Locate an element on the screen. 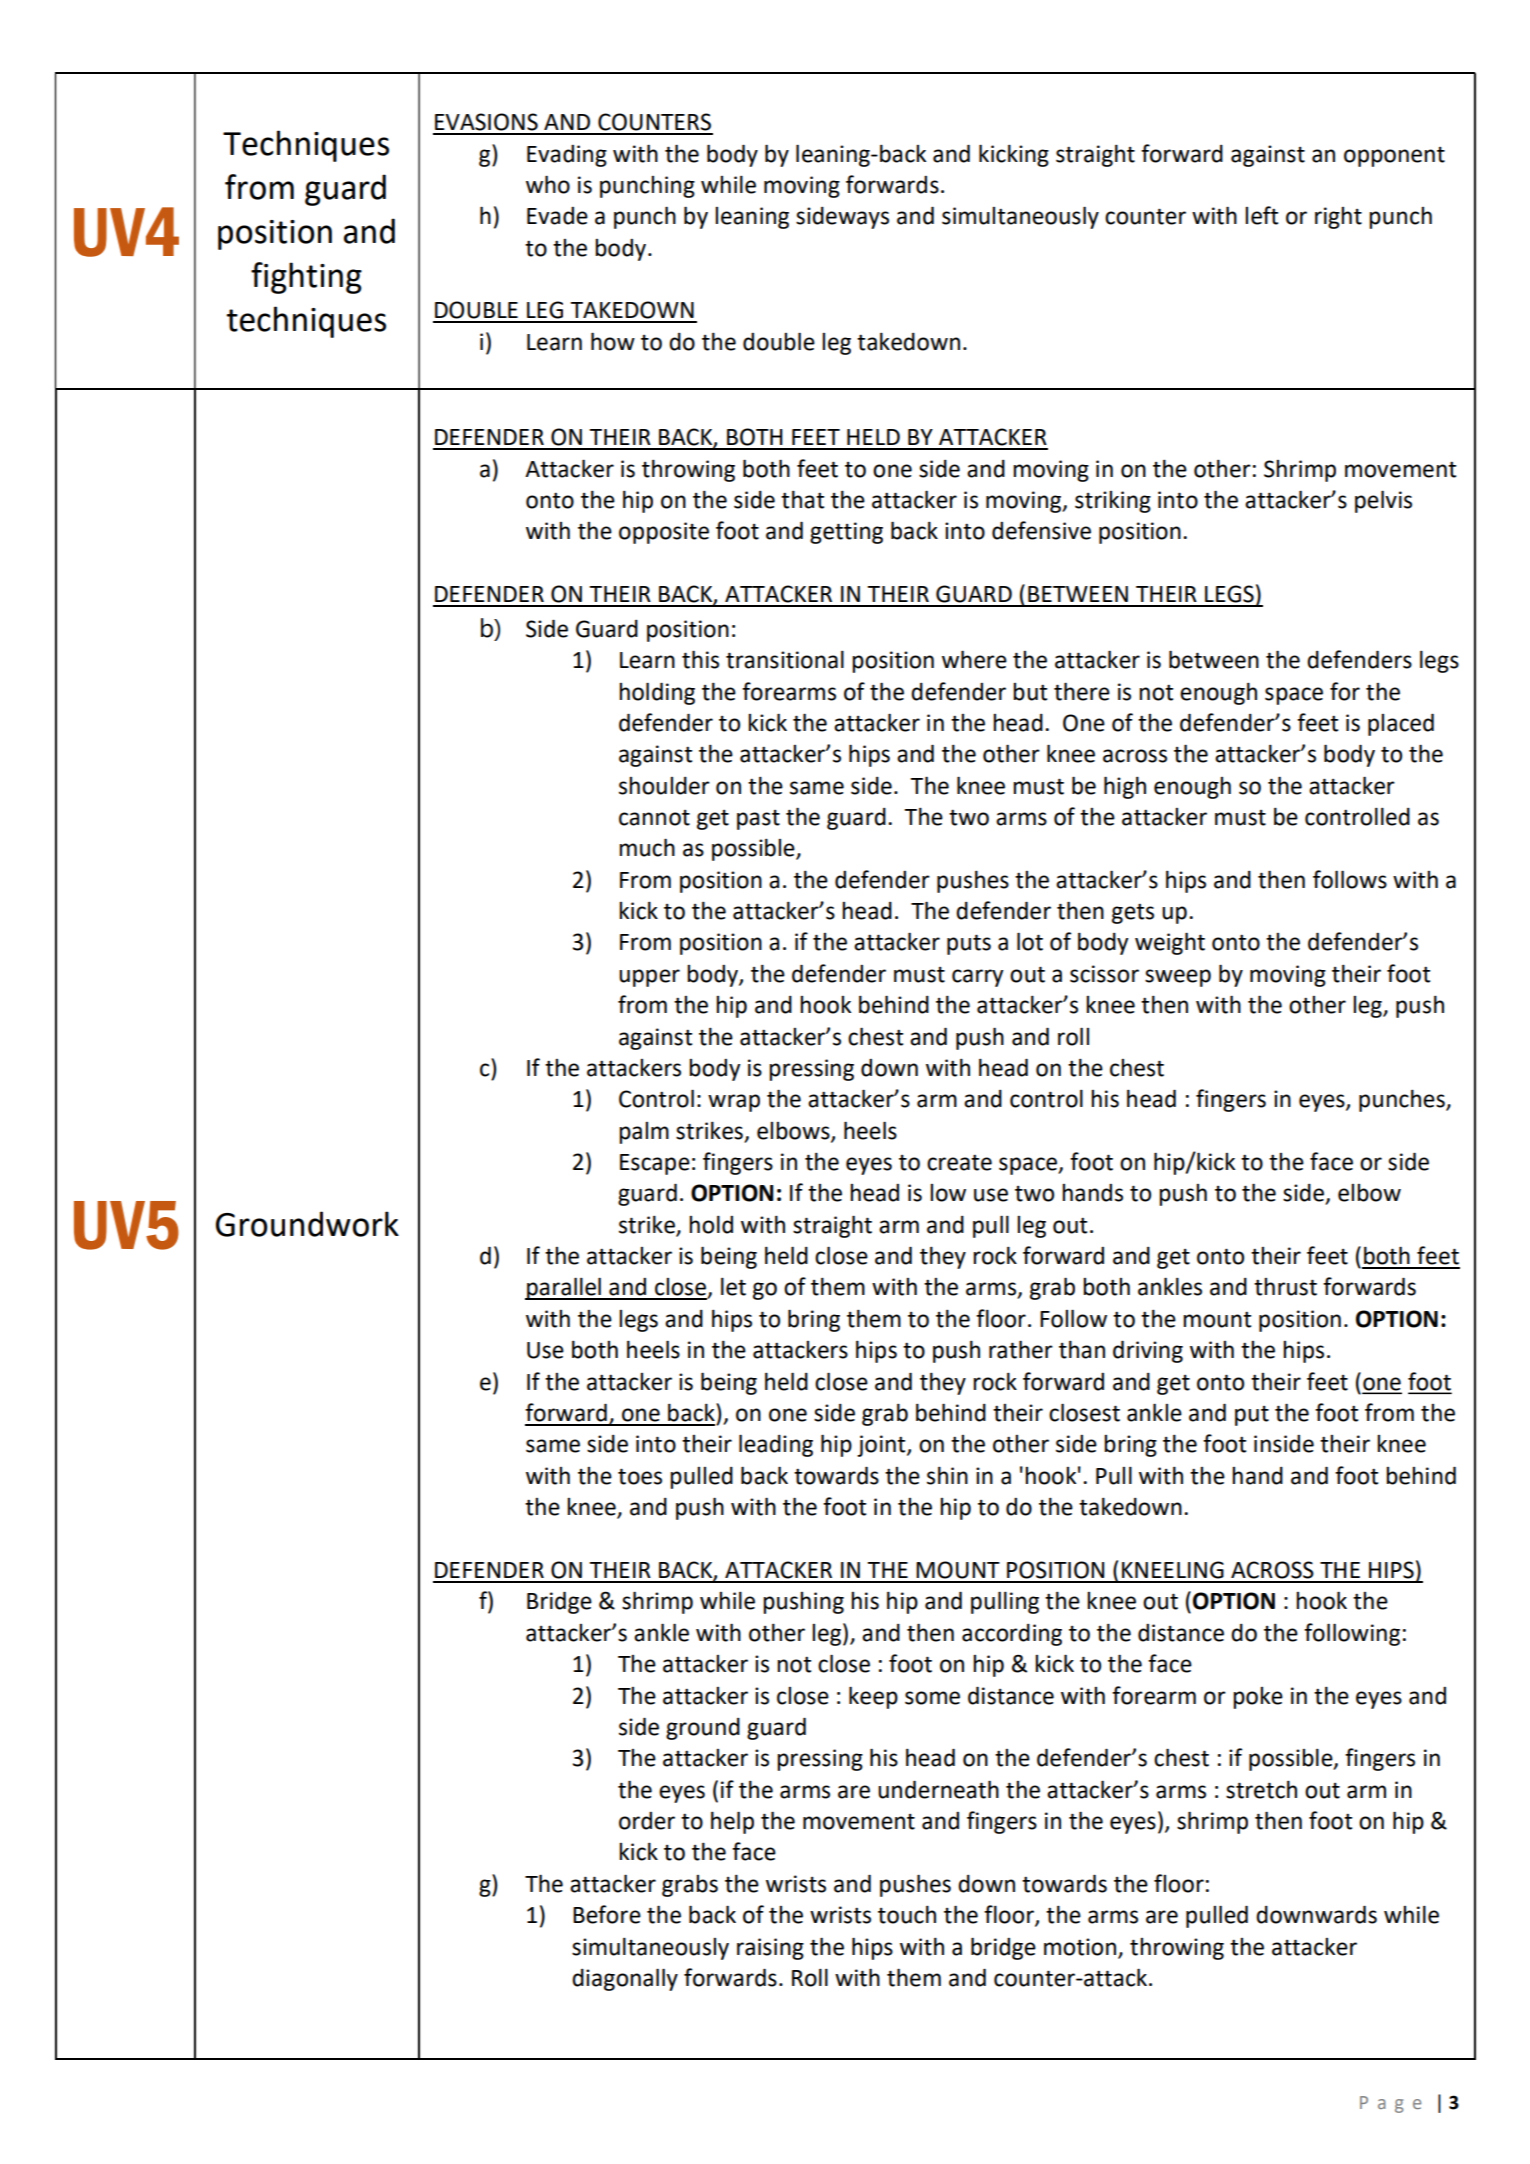  stretch is located at coordinates (1261, 1789).
